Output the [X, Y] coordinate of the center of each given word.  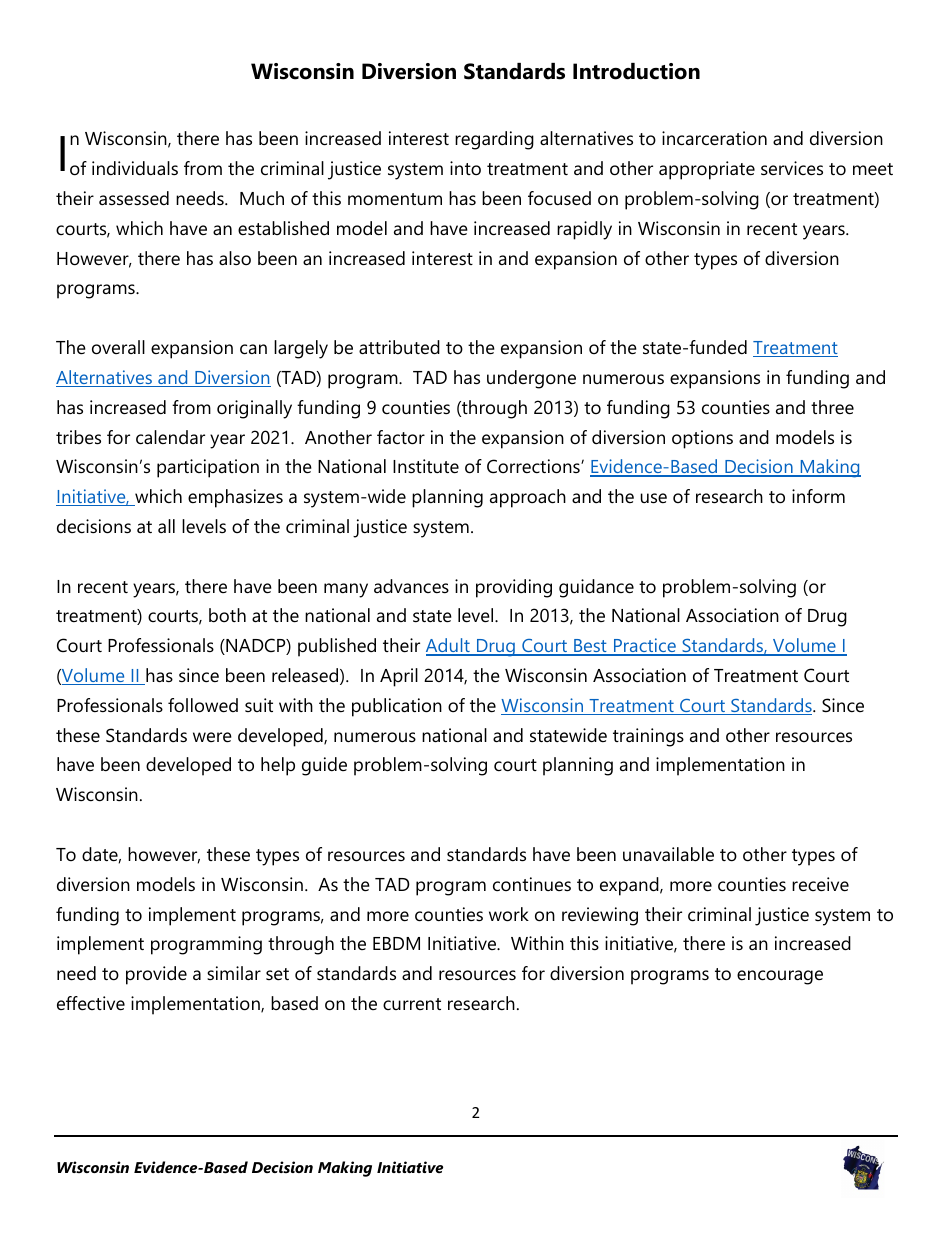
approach [528, 498]
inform [818, 496]
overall [118, 347]
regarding [494, 140]
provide [156, 975]
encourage [780, 977]
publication [397, 707]
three [832, 407]
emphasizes [235, 498]
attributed [399, 347]
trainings [648, 737]
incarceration [714, 138]
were [212, 737]
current [412, 1004]
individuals [135, 168]
